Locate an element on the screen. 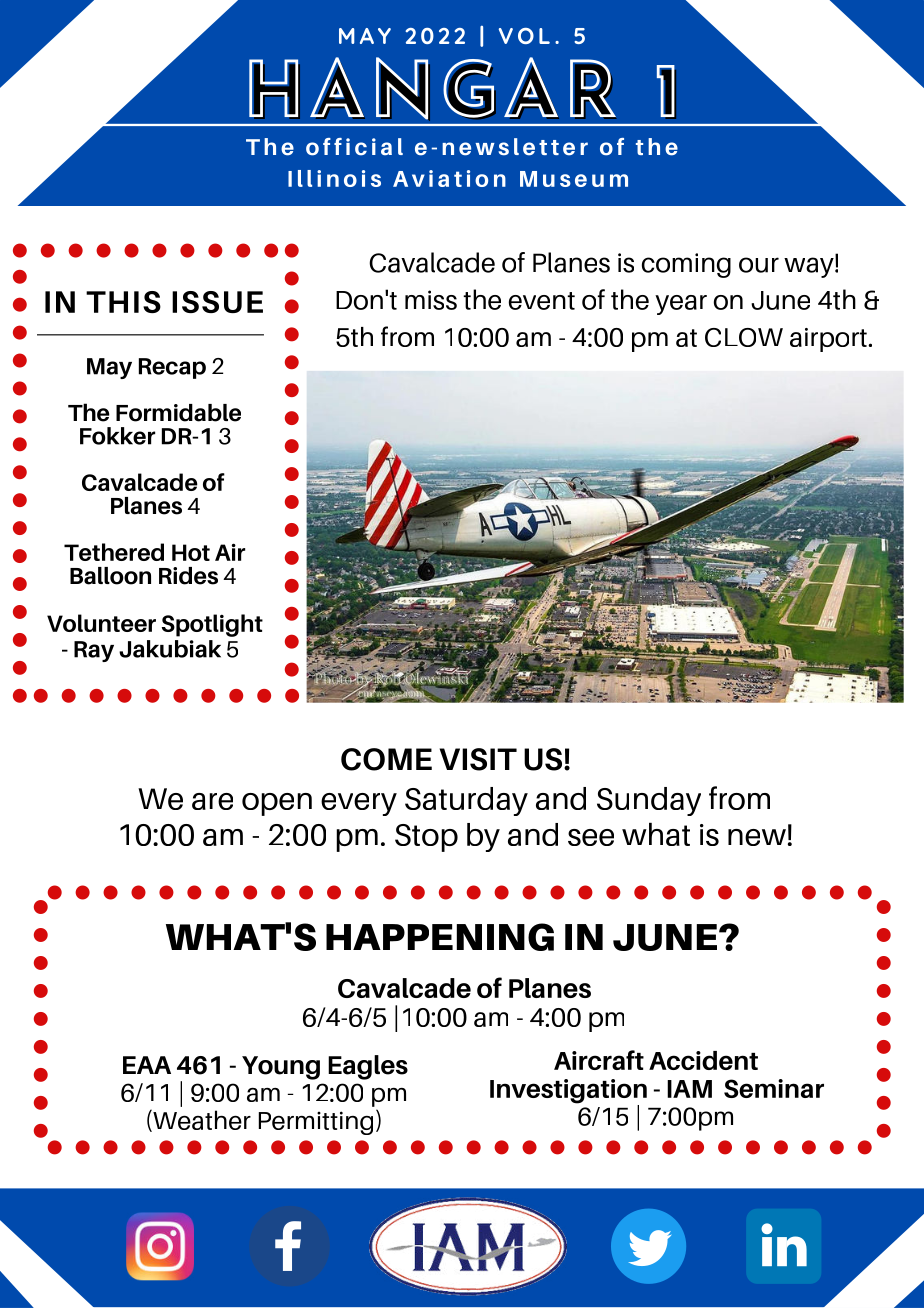 This screenshot has width=924, height=1309. Seminar is located at coordinates (774, 1088).
